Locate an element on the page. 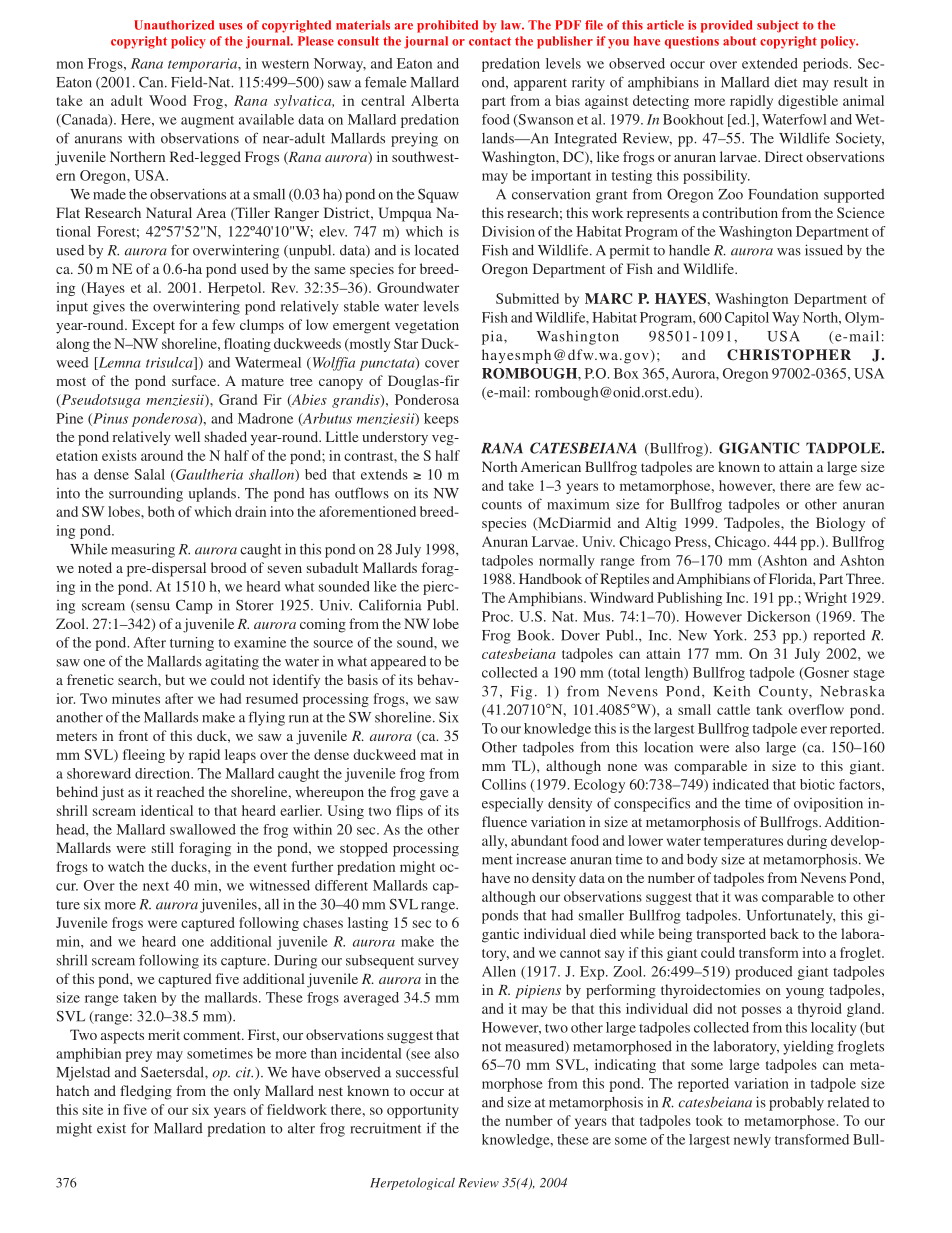  located is located at coordinates (437, 250).
